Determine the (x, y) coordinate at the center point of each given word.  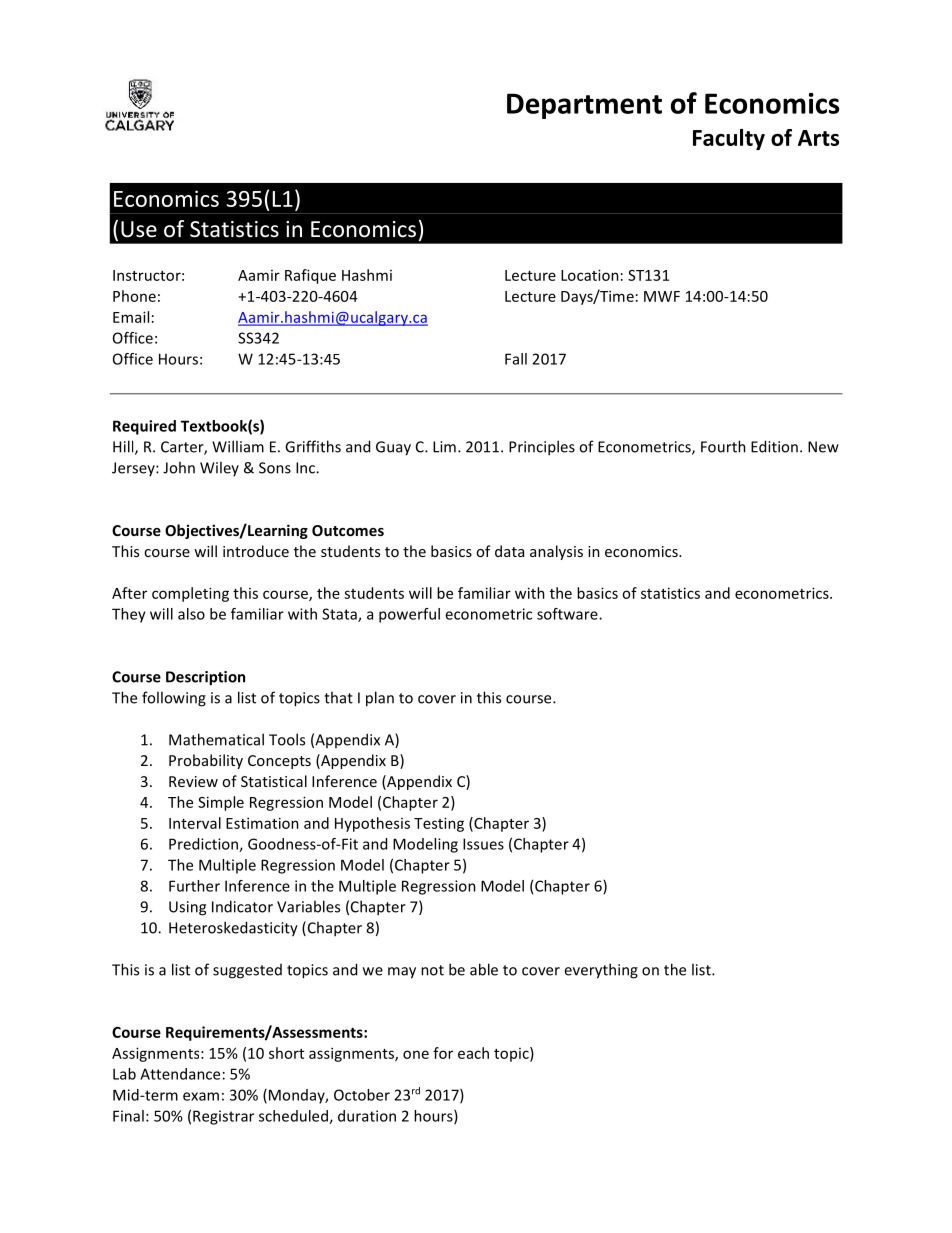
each (473, 1053)
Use (139, 229)
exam (201, 1096)
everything (601, 971)
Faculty (729, 139)
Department (584, 106)
